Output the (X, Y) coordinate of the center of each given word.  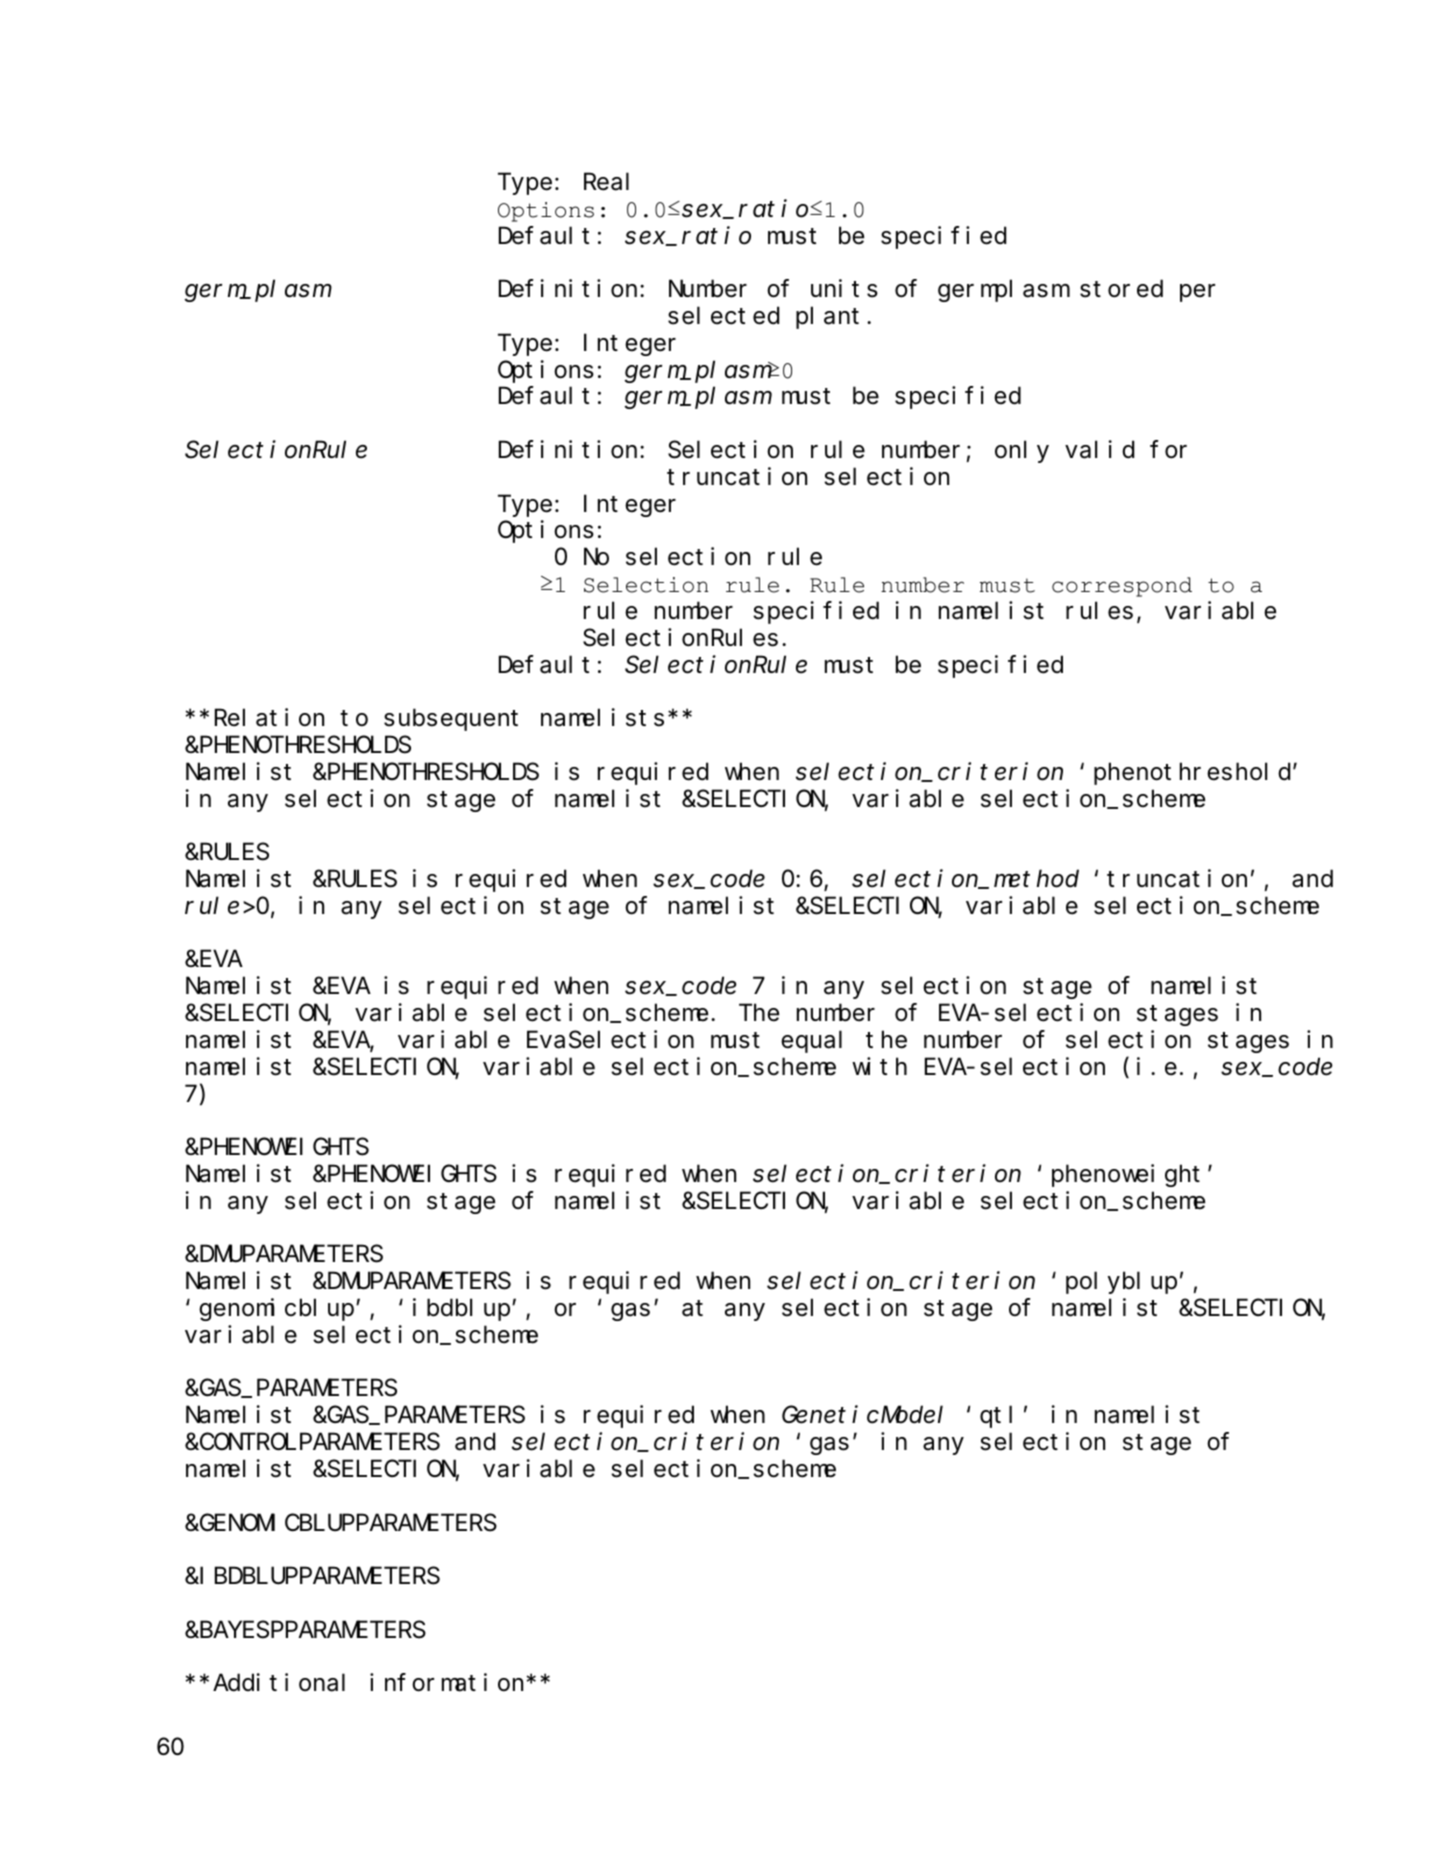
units (844, 289)
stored (1121, 289)
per (1197, 293)
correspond (1122, 587)
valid (1099, 450)
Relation (269, 718)
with (879, 1066)
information (448, 1683)
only (1022, 452)
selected (723, 316)
